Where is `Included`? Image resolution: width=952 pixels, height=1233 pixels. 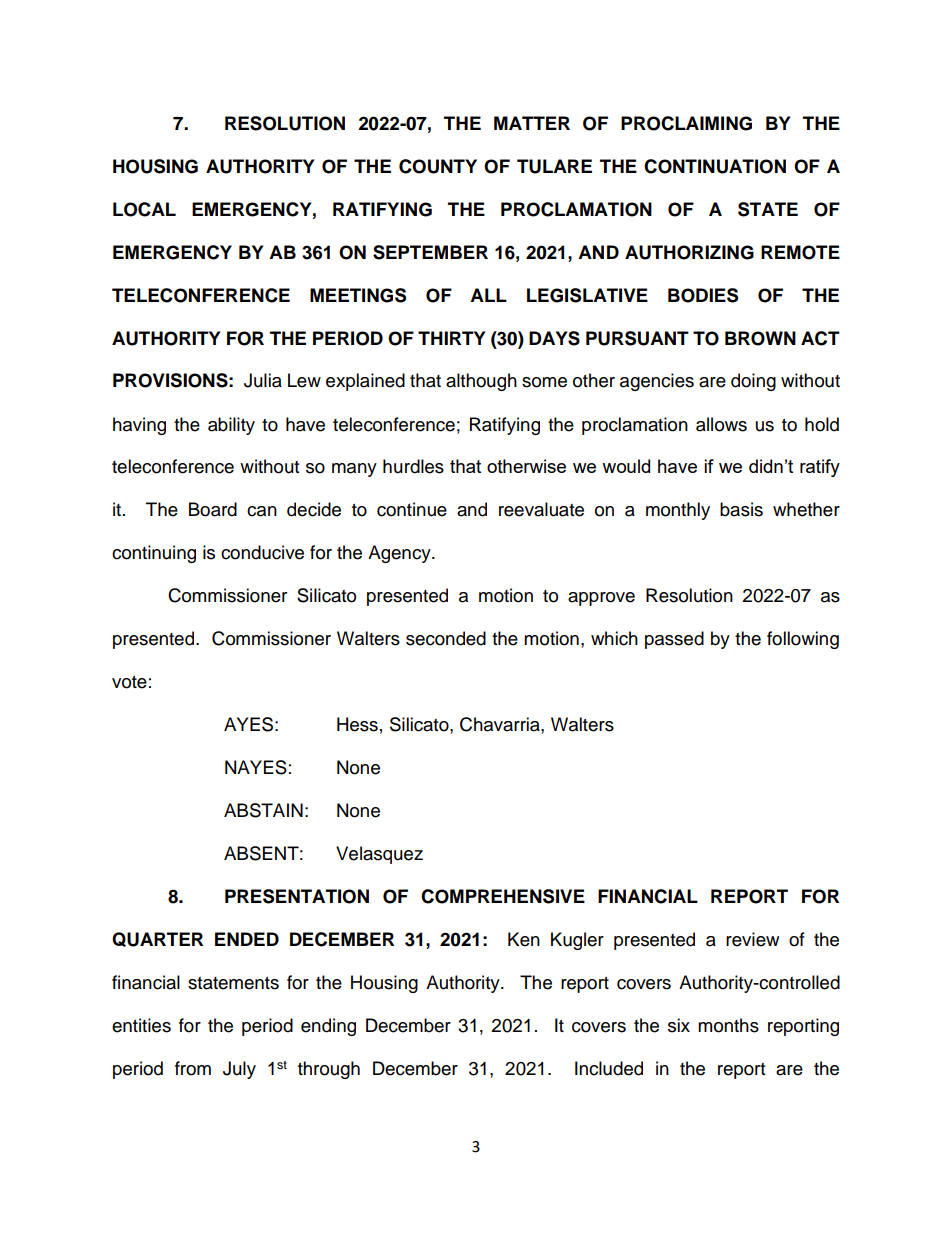
Included is located at coordinates (609, 1068).
